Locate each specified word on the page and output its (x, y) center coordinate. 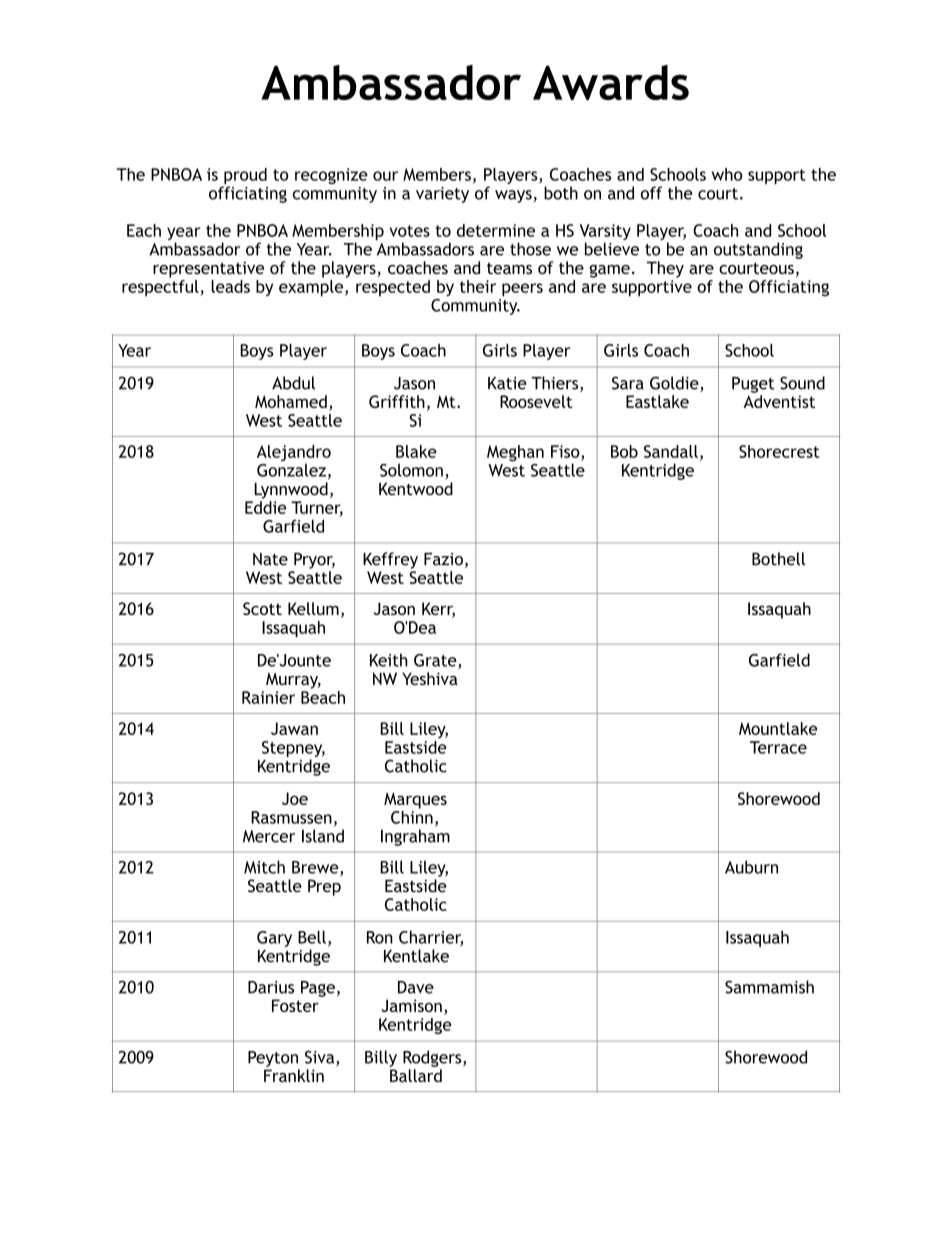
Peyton (273, 1059)
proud (244, 177)
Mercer (269, 836)
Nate (270, 559)
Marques (415, 800)
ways (513, 196)
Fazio (443, 559)
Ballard (416, 1075)
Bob (624, 451)
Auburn (751, 867)
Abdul (293, 383)
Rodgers (433, 1058)
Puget (753, 385)
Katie (507, 383)
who (727, 174)
